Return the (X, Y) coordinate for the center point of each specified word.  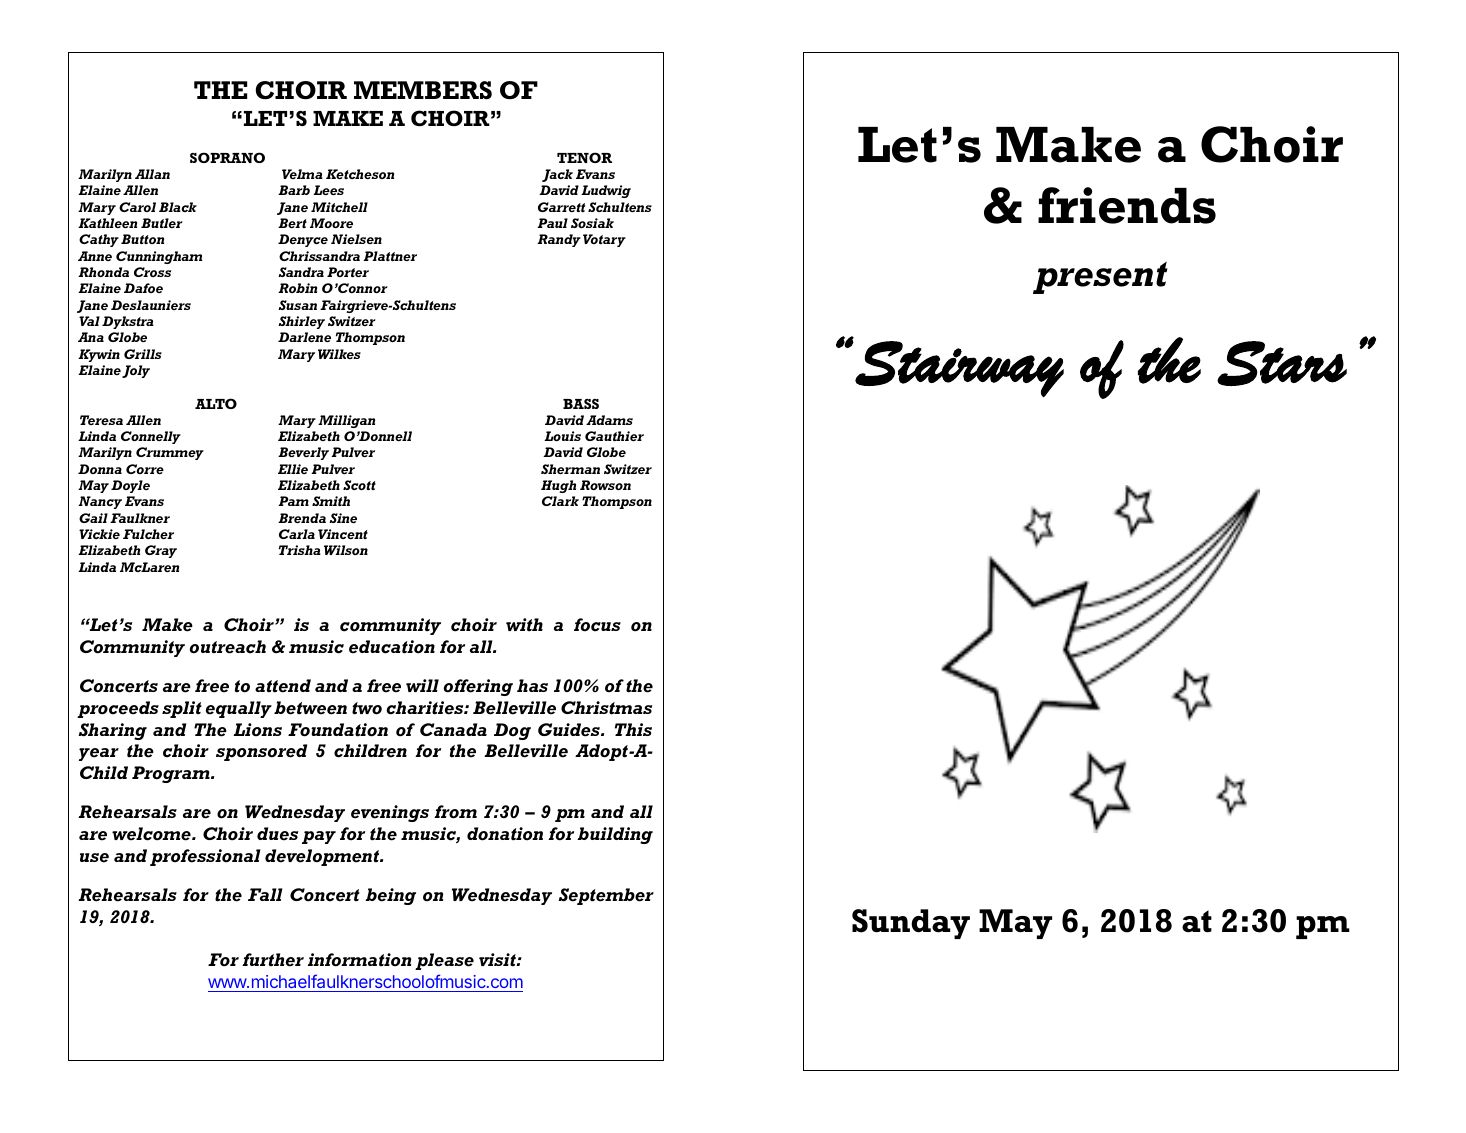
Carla (297, 534)
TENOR (584, 157)
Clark (560, 501)
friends (1127, 205)
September (606, 896)
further (273, 960)
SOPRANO (227, 157)
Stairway (959, 369)
